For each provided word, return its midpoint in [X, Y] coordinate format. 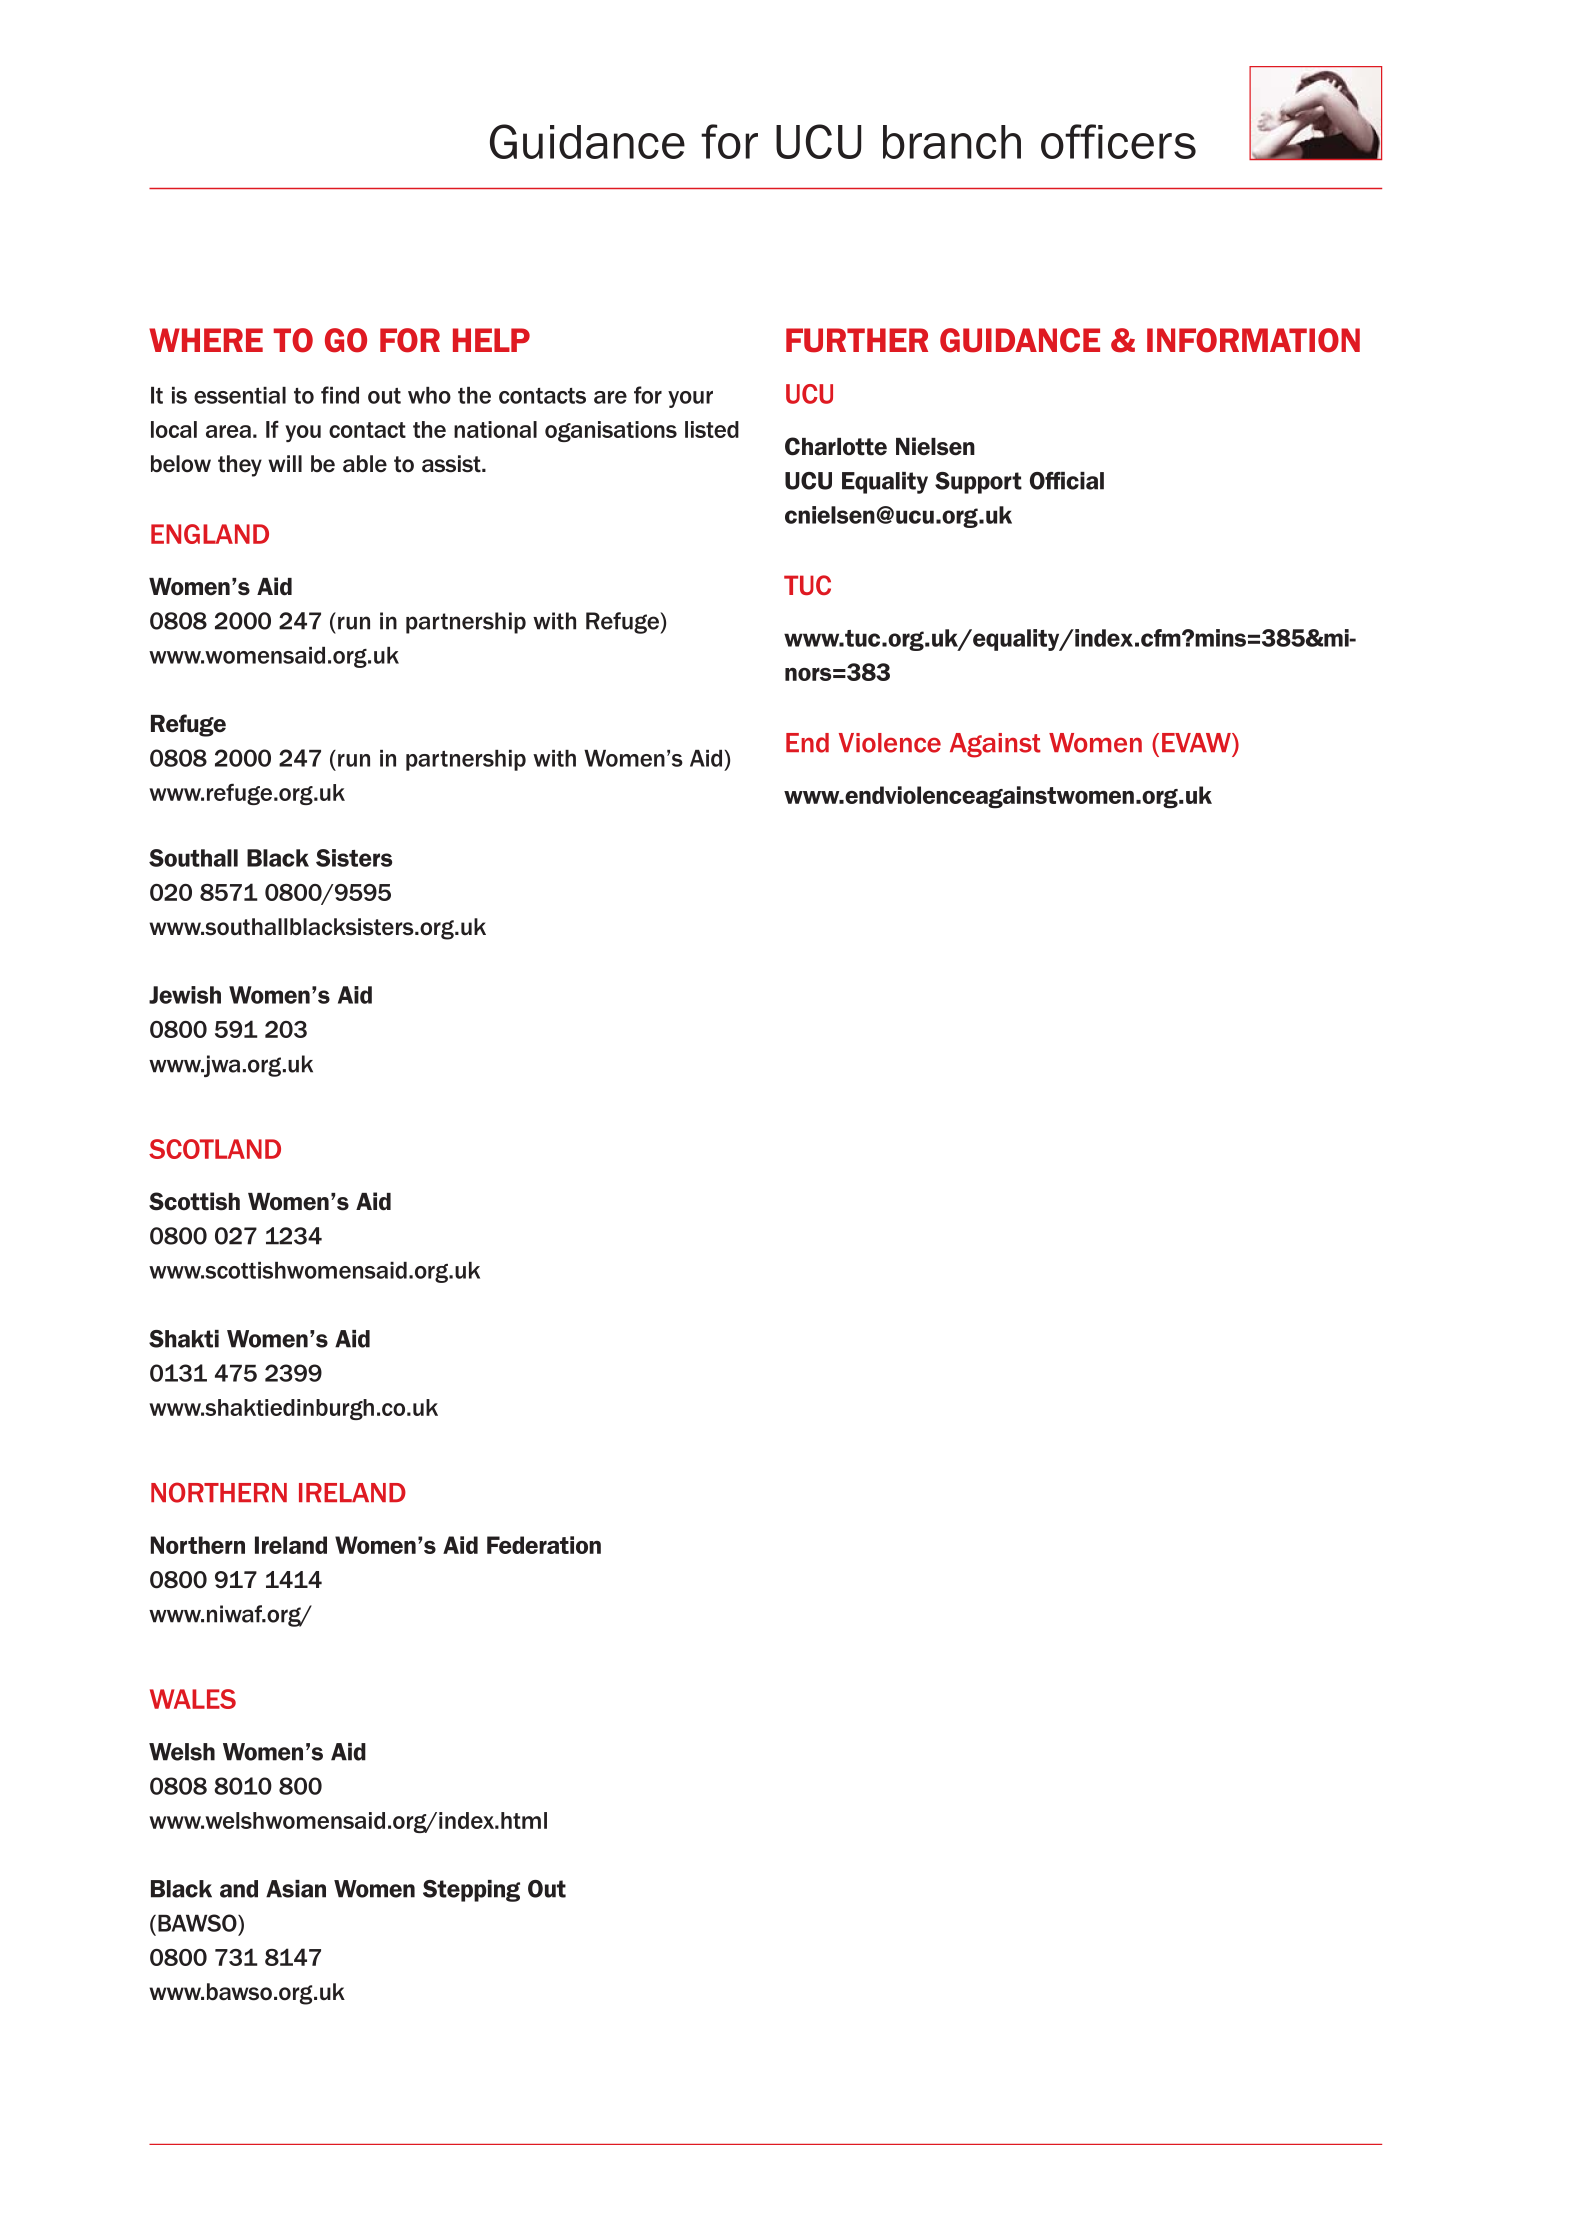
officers [1118, 141]
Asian [296, 1889]
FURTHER [857, 340]
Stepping [471, 1891]
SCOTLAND [215, 1149]
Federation [544, 1545]
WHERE [206, 340]
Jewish [185, 995]
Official [1067, 481]
